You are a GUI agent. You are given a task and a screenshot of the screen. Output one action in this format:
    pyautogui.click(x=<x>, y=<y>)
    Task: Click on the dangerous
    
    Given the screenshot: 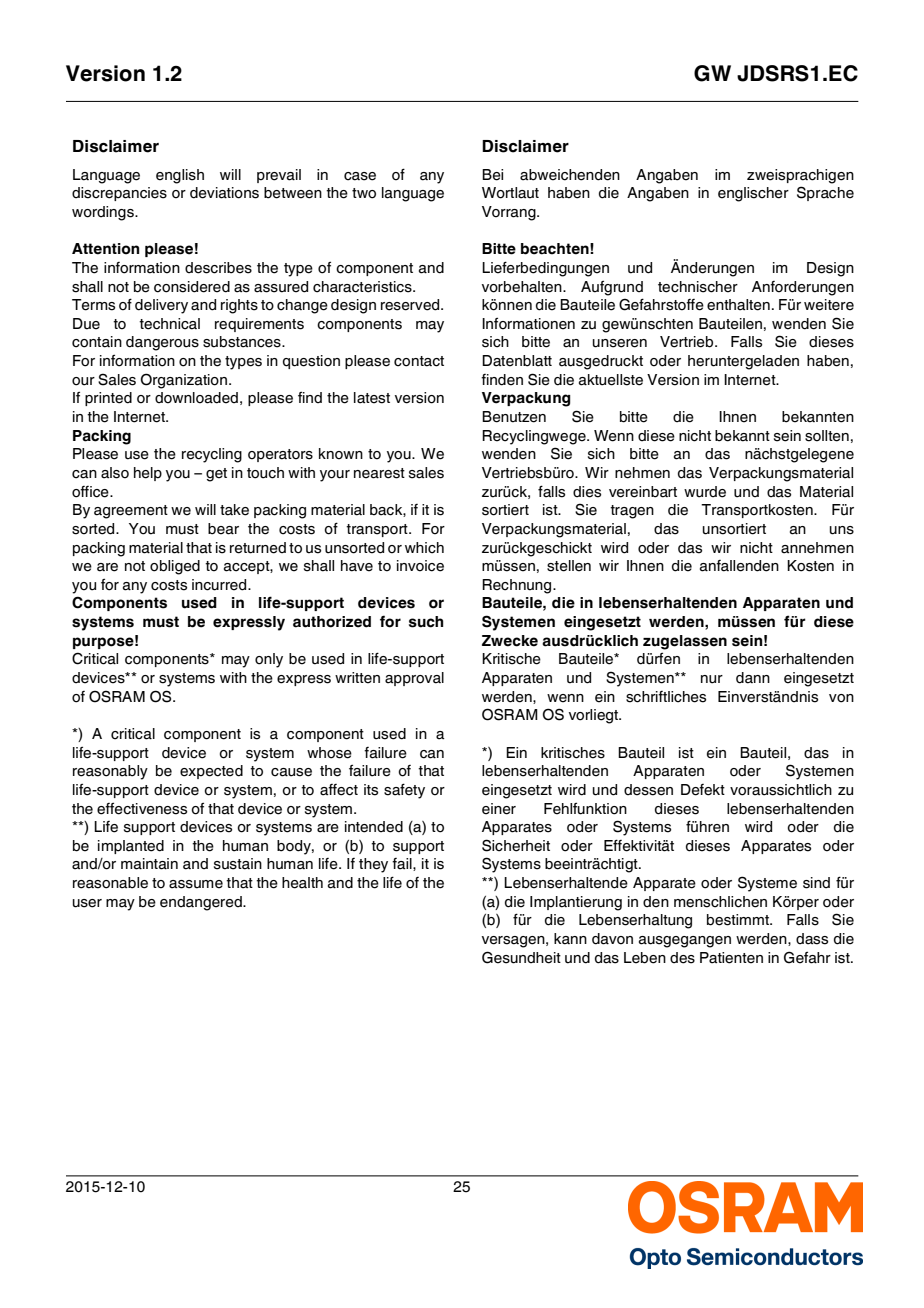 What is the action you would take?
    pyautogui.click(x=162, y=343)
